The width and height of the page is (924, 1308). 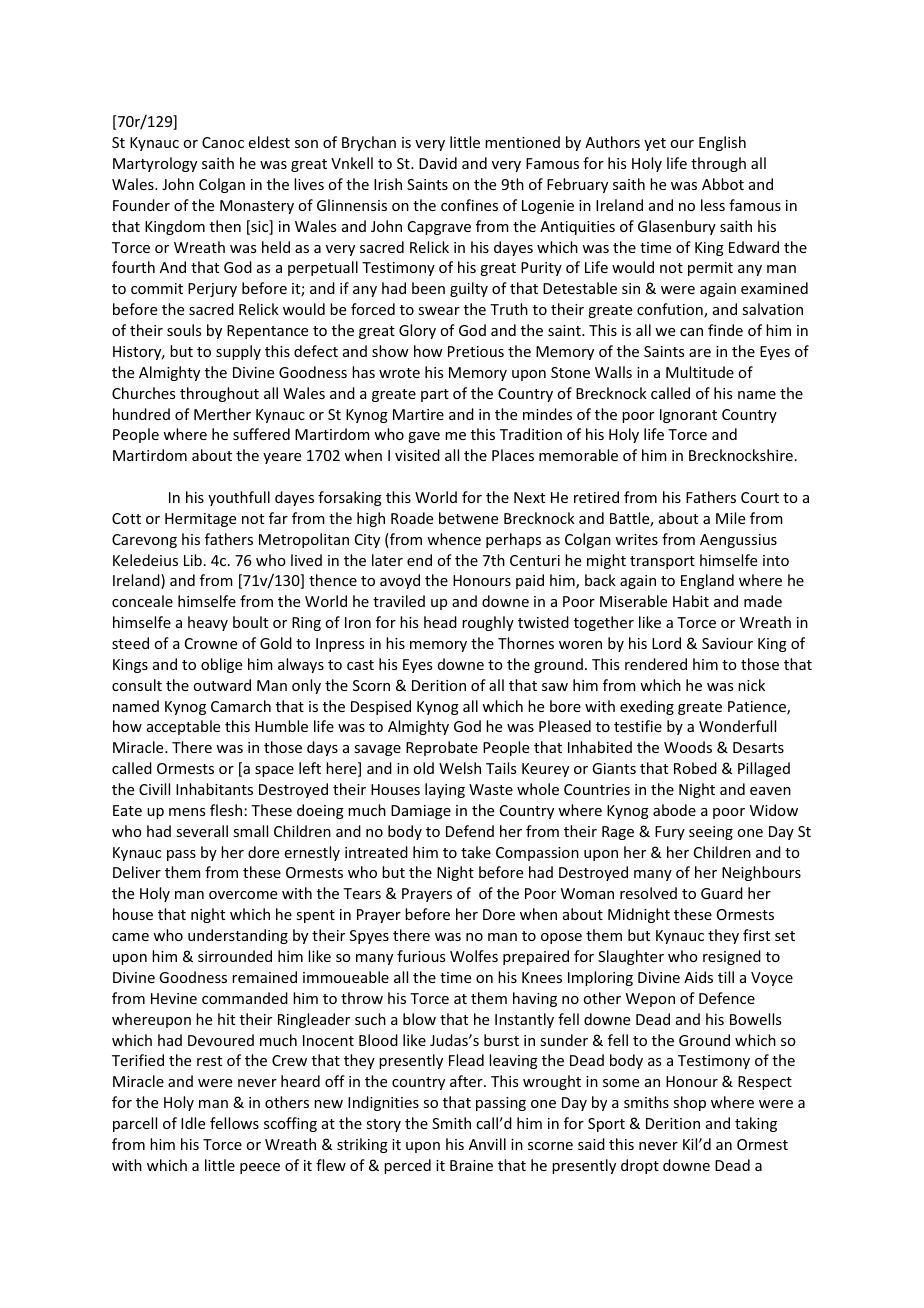 I want to click on Defend, so click(x=470, y=831).
